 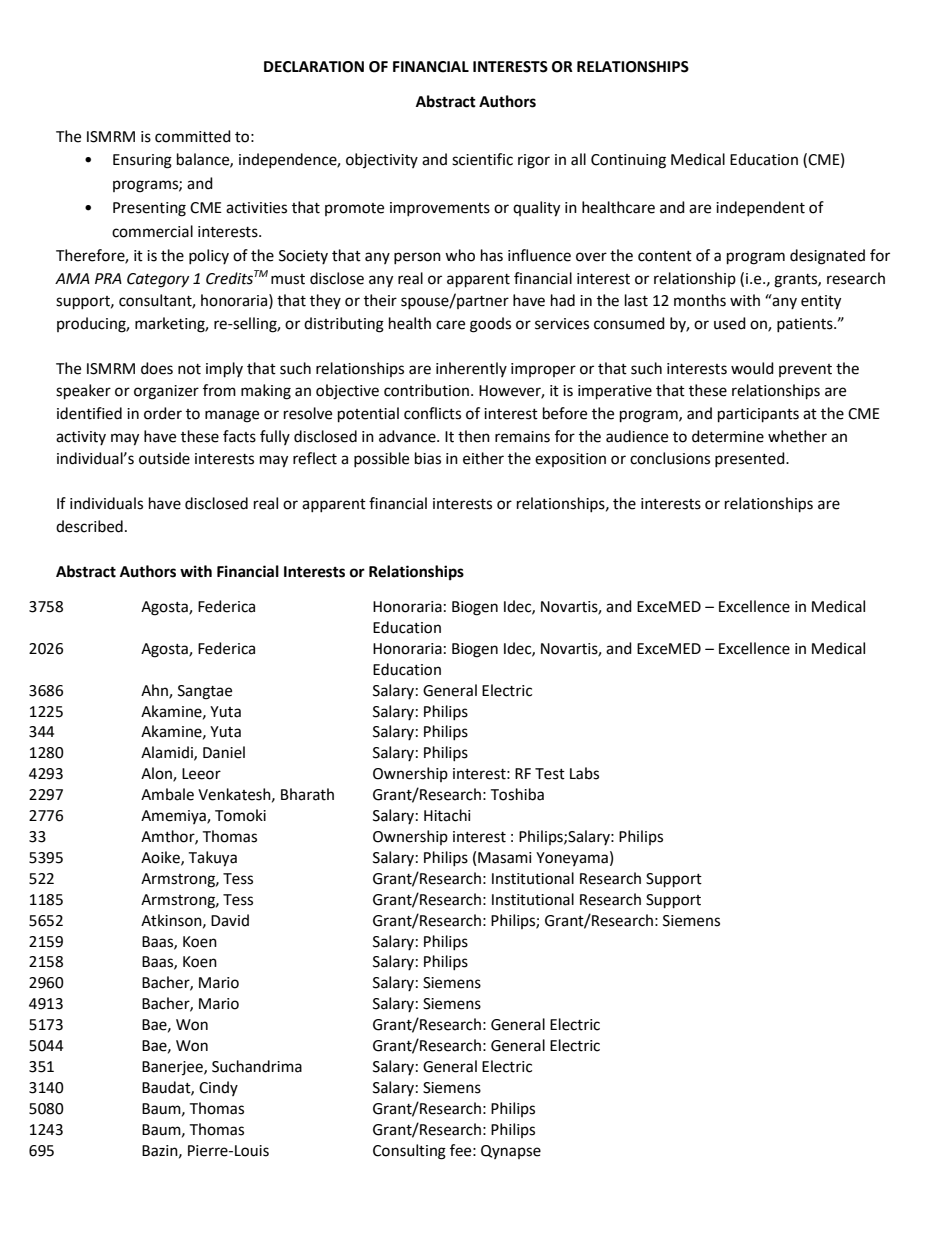 I want to click on Consulting, so click(x=409, y=1152).
